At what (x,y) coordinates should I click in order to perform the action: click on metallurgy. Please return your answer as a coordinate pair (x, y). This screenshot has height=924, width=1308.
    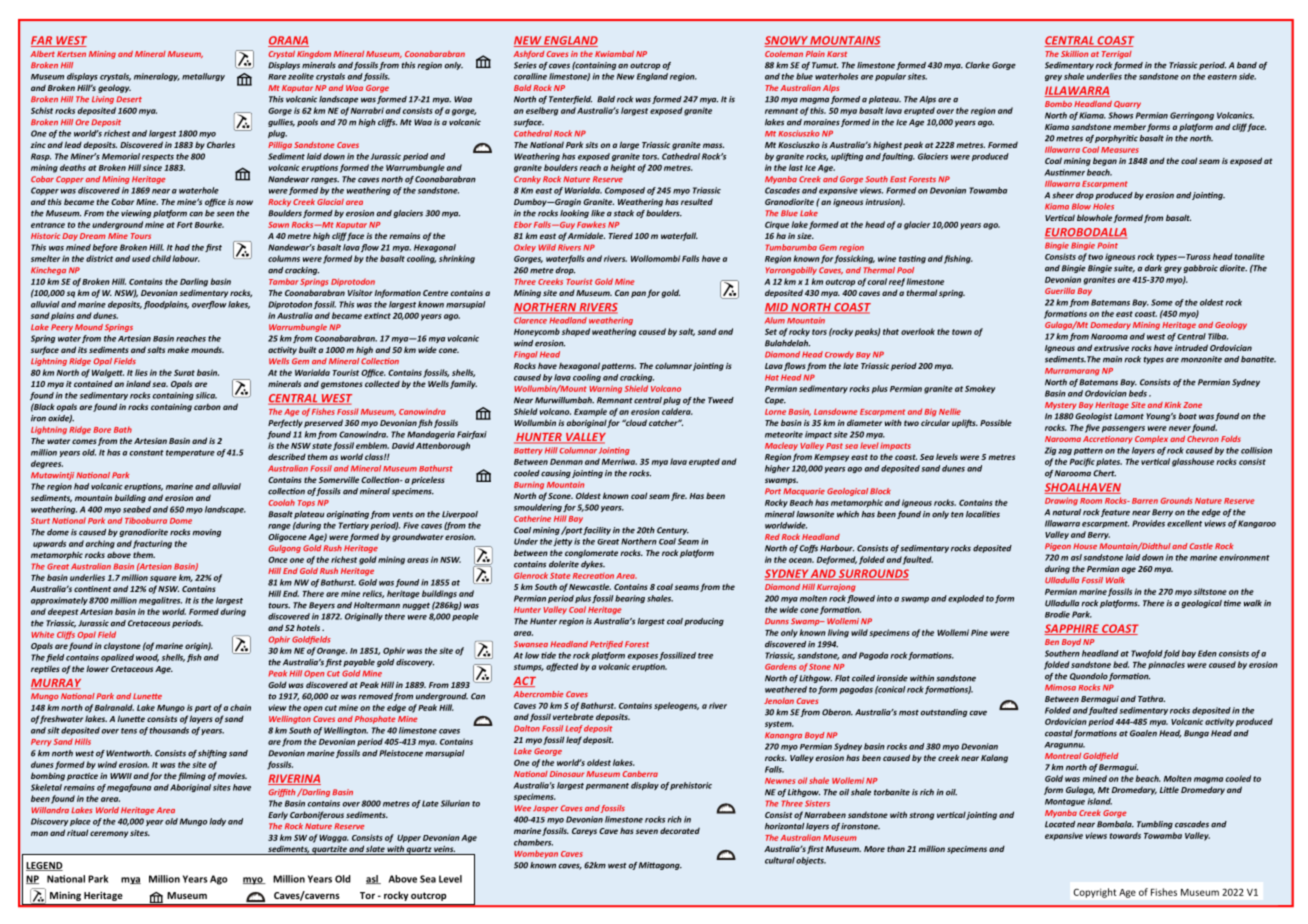
    Looking at the image, I should click on (203, 77).
